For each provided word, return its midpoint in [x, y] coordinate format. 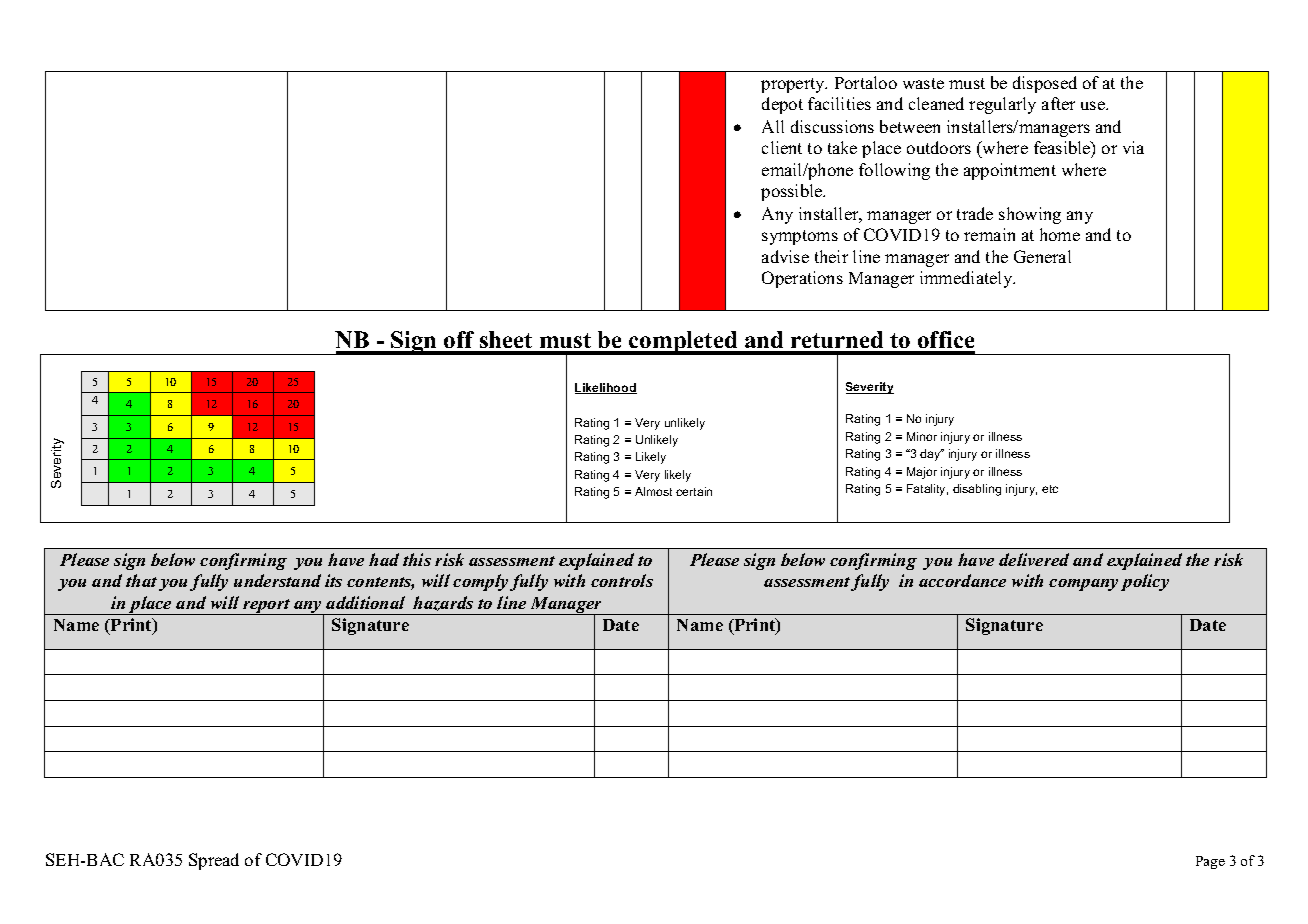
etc [1050, 489]
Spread [214, 861]
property [794, 85]
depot [782, 105]
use [1094, 105]
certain [694, 491]
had [384, 559]
